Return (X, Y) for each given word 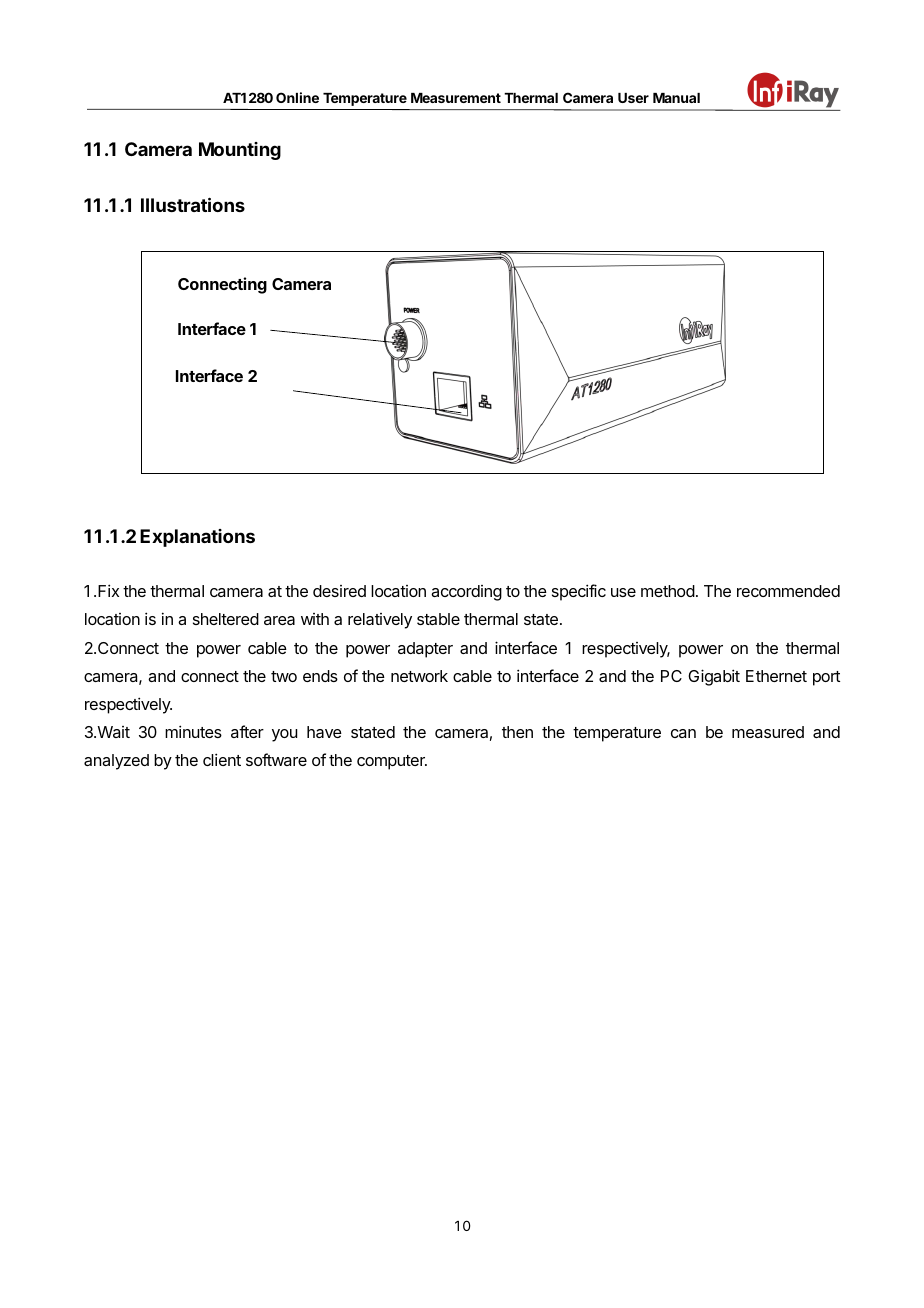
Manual (676, 98)
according (466, 593)
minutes (193, 731)
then (517, 732)
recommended (788, 591)
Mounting (240, 151)
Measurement (456, 98)
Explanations (197, 538)
